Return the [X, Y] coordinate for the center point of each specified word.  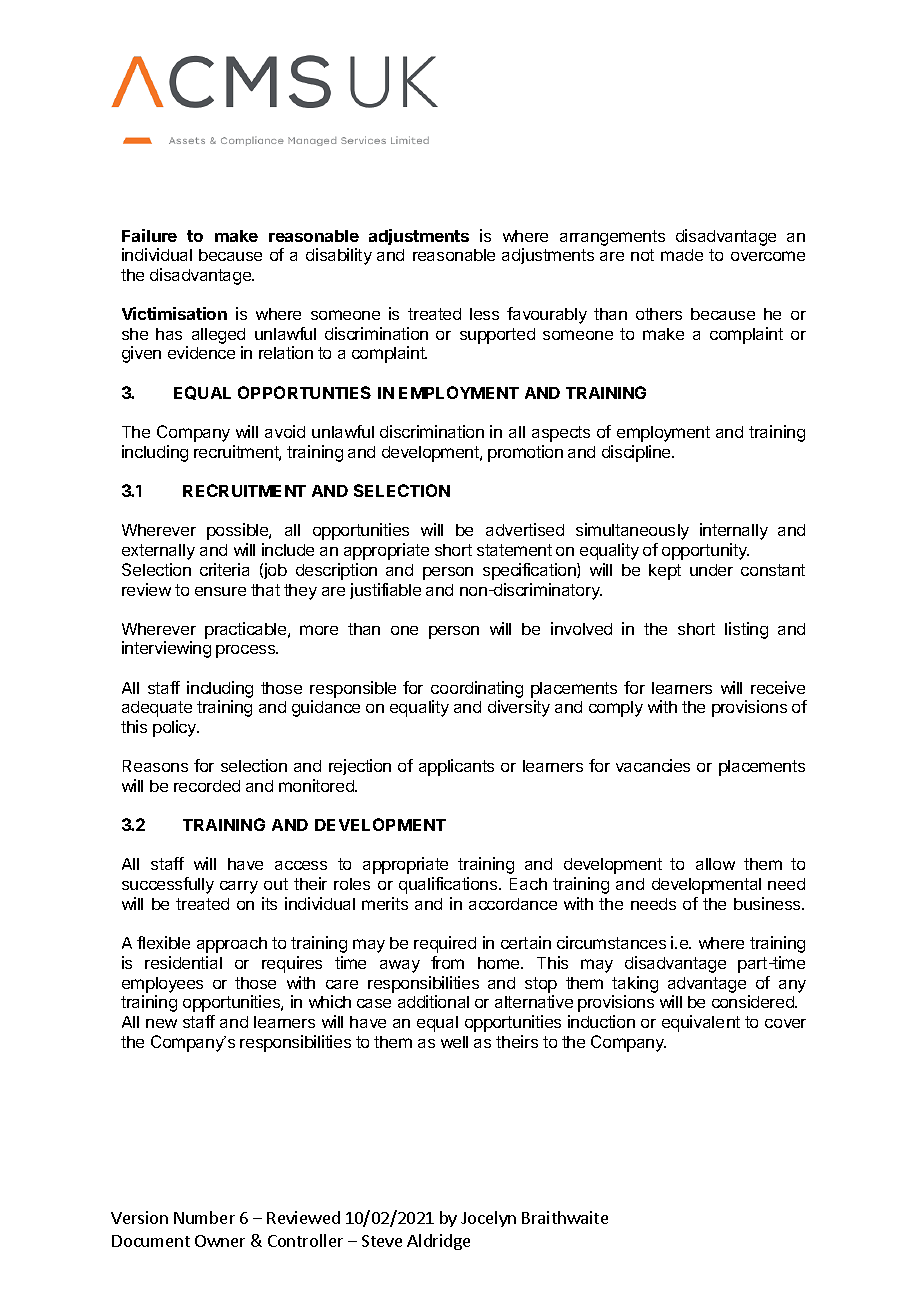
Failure [149, 235]
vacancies [653, 765]
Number [204, 1217]
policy [176, 728]
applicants [456, 767]
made [682, 255]
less [484, 314]
